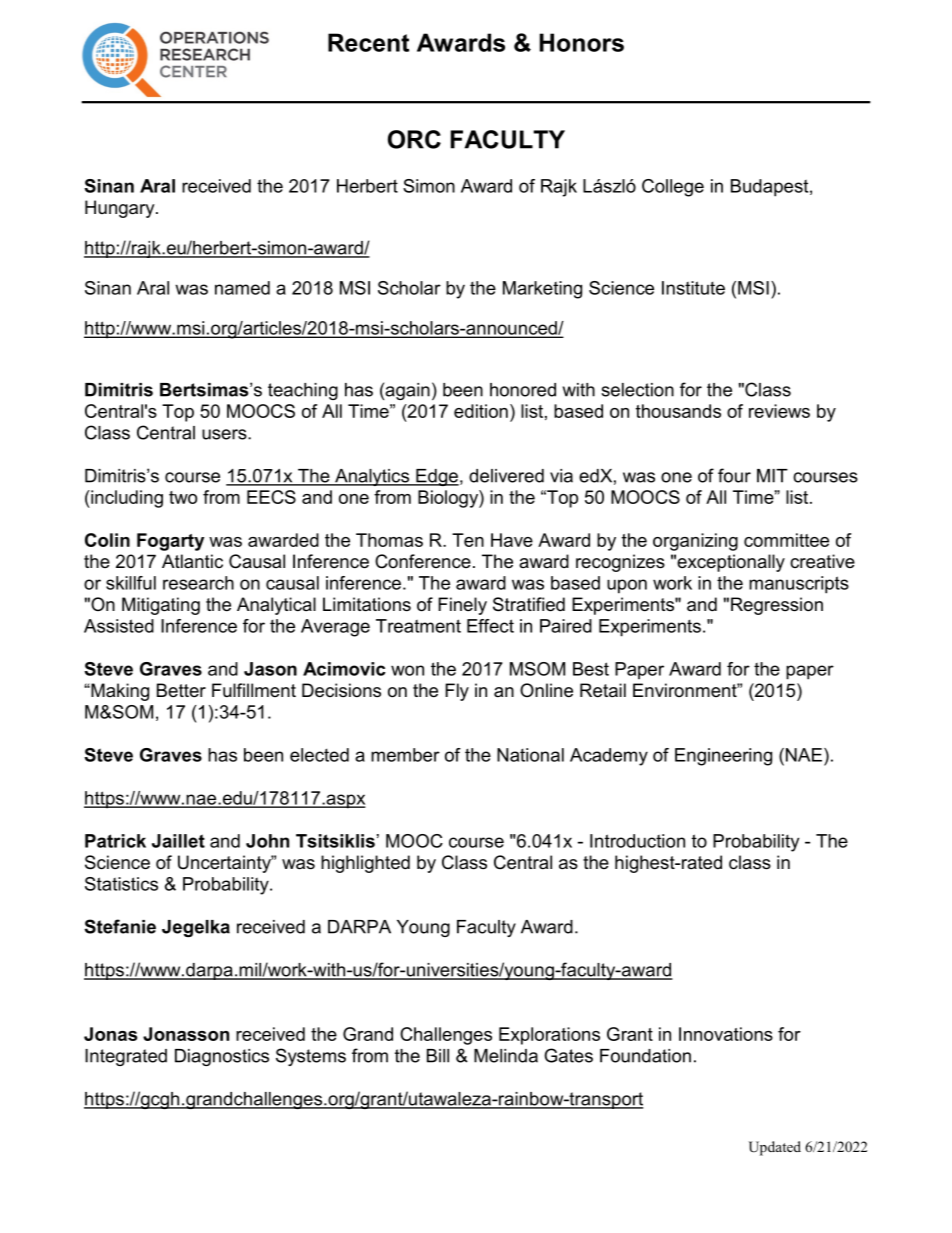  I want to click on Bill, so click(438, 1056).
